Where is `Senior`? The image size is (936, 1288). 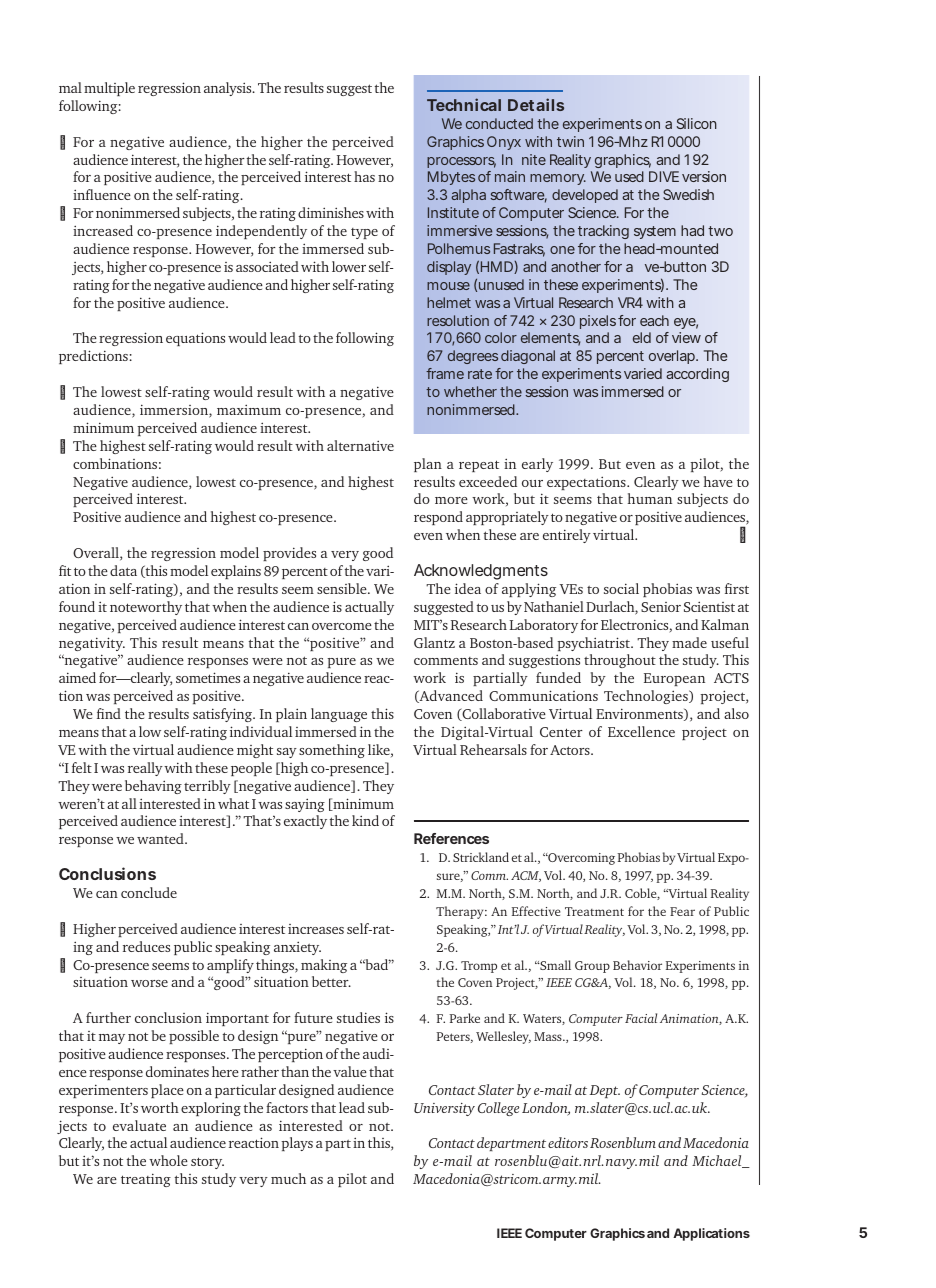 Senior is located at coordinates (661, 607).
